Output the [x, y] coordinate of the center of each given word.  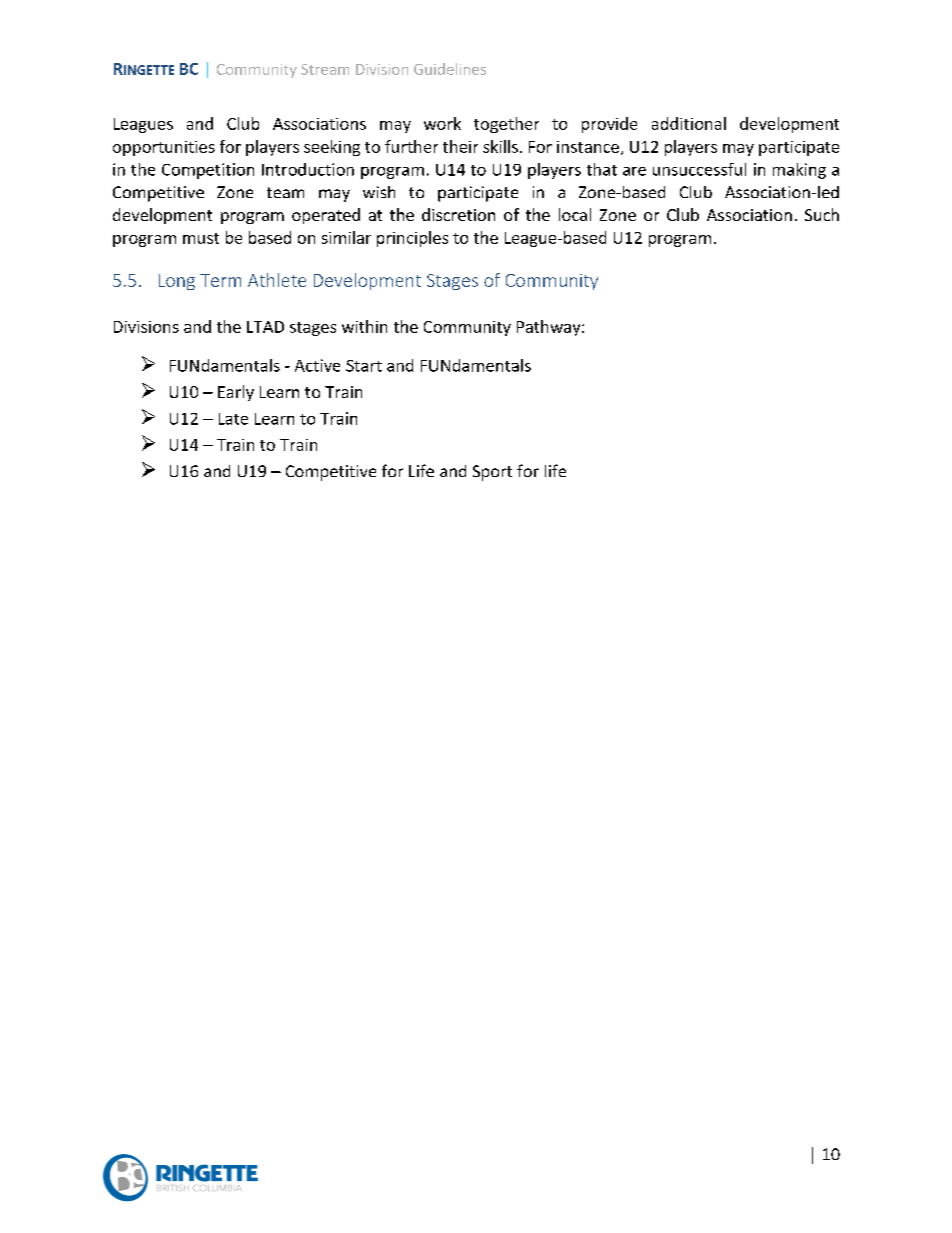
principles [412, 239]
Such [822, 214]
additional [689, 123]
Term [220, 280]
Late [233, 419]
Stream [325, 69]
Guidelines [450, 69]
